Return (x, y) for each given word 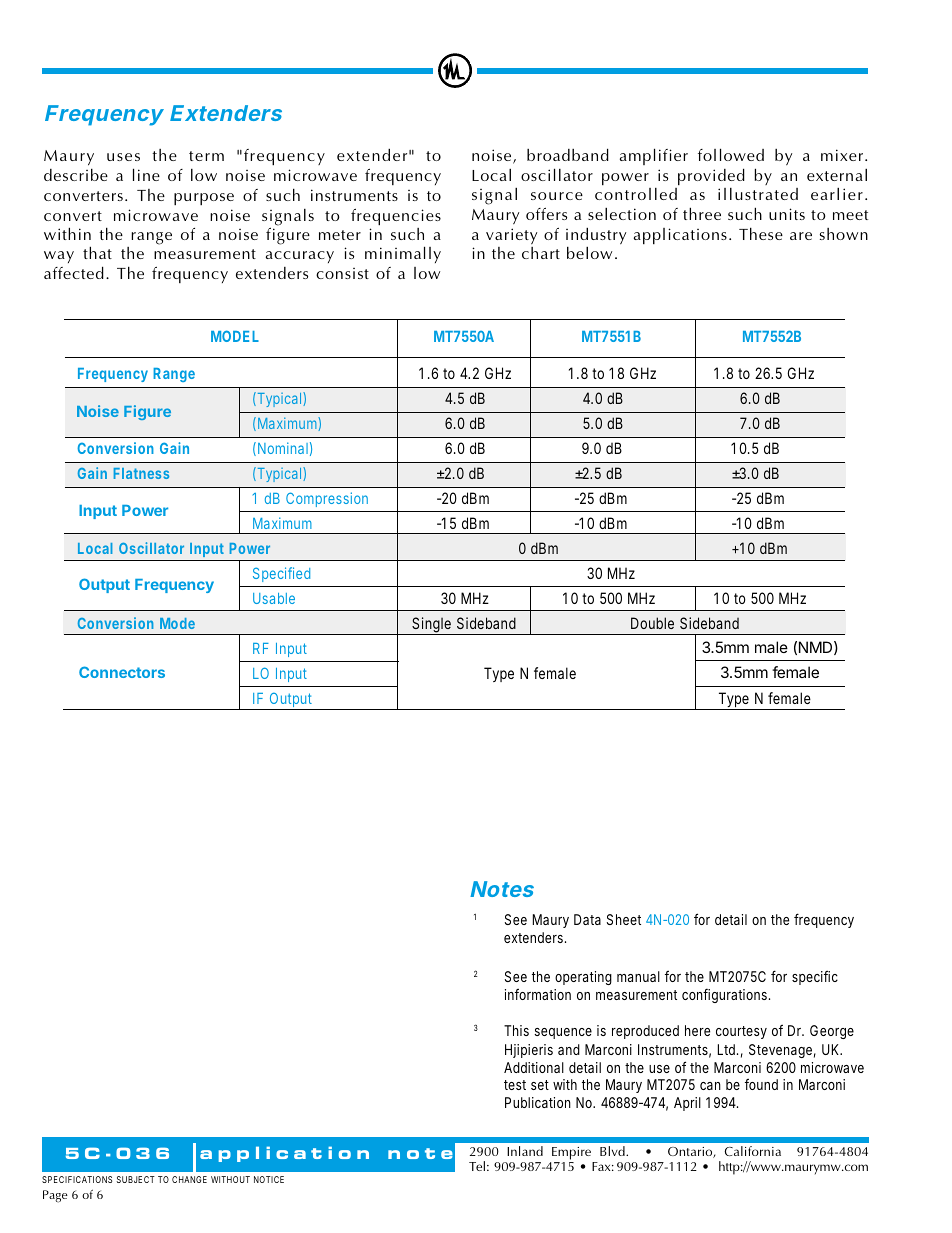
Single (431, 626)
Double (652, 623)
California (752, 1151)
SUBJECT (136, 1179)
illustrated (758, 194)
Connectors (122, 672)
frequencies (396, 217)
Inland (525, 1151)
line (146, 174)
